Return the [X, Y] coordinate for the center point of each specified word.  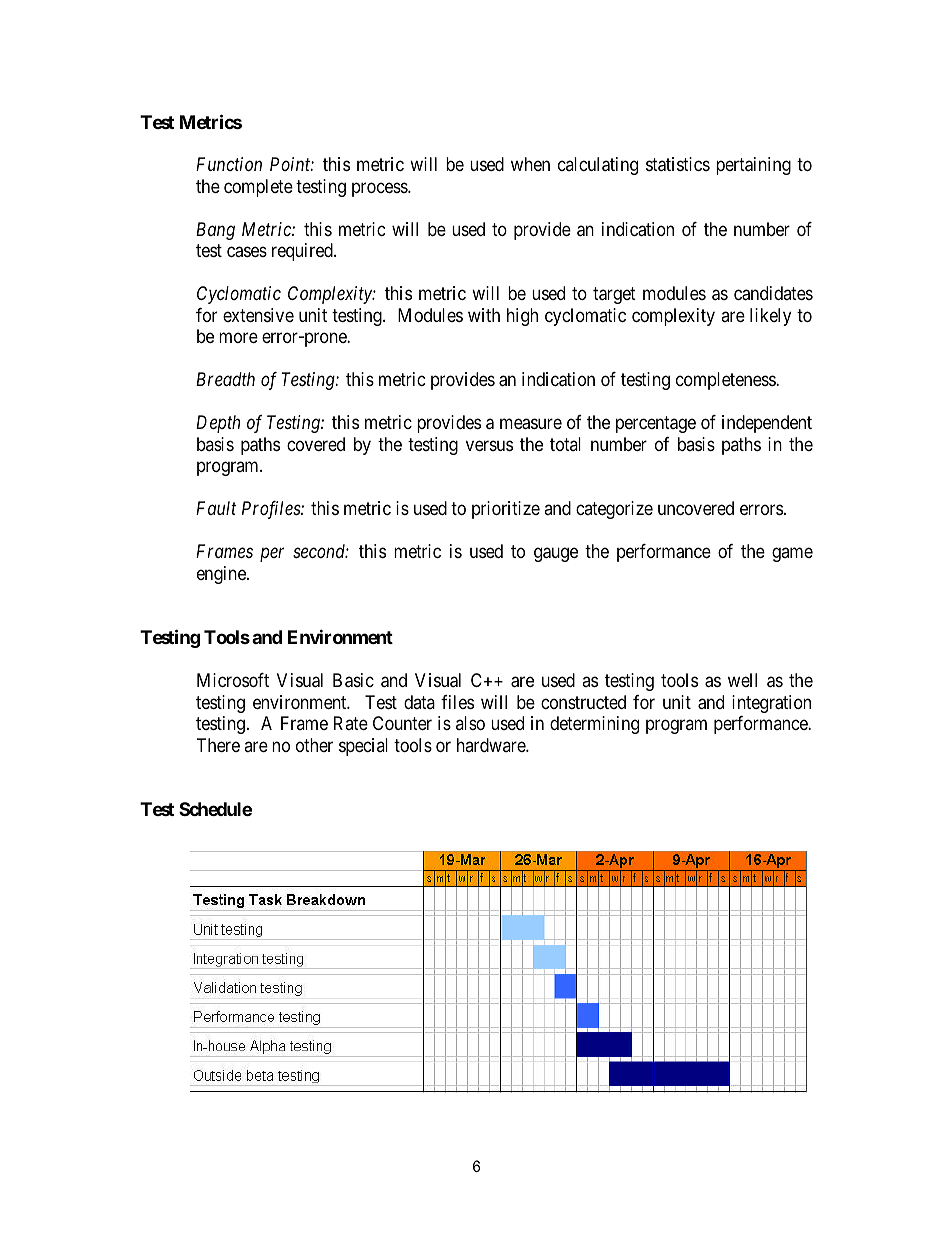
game [792, 555]
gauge [556, 555]
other [314, 745]
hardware [492, 745]
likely [770, 317]
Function [229, 164]
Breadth [225, 379]
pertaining [753, 166]
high [522, 317]
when [530, 164]
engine [222, 575]
